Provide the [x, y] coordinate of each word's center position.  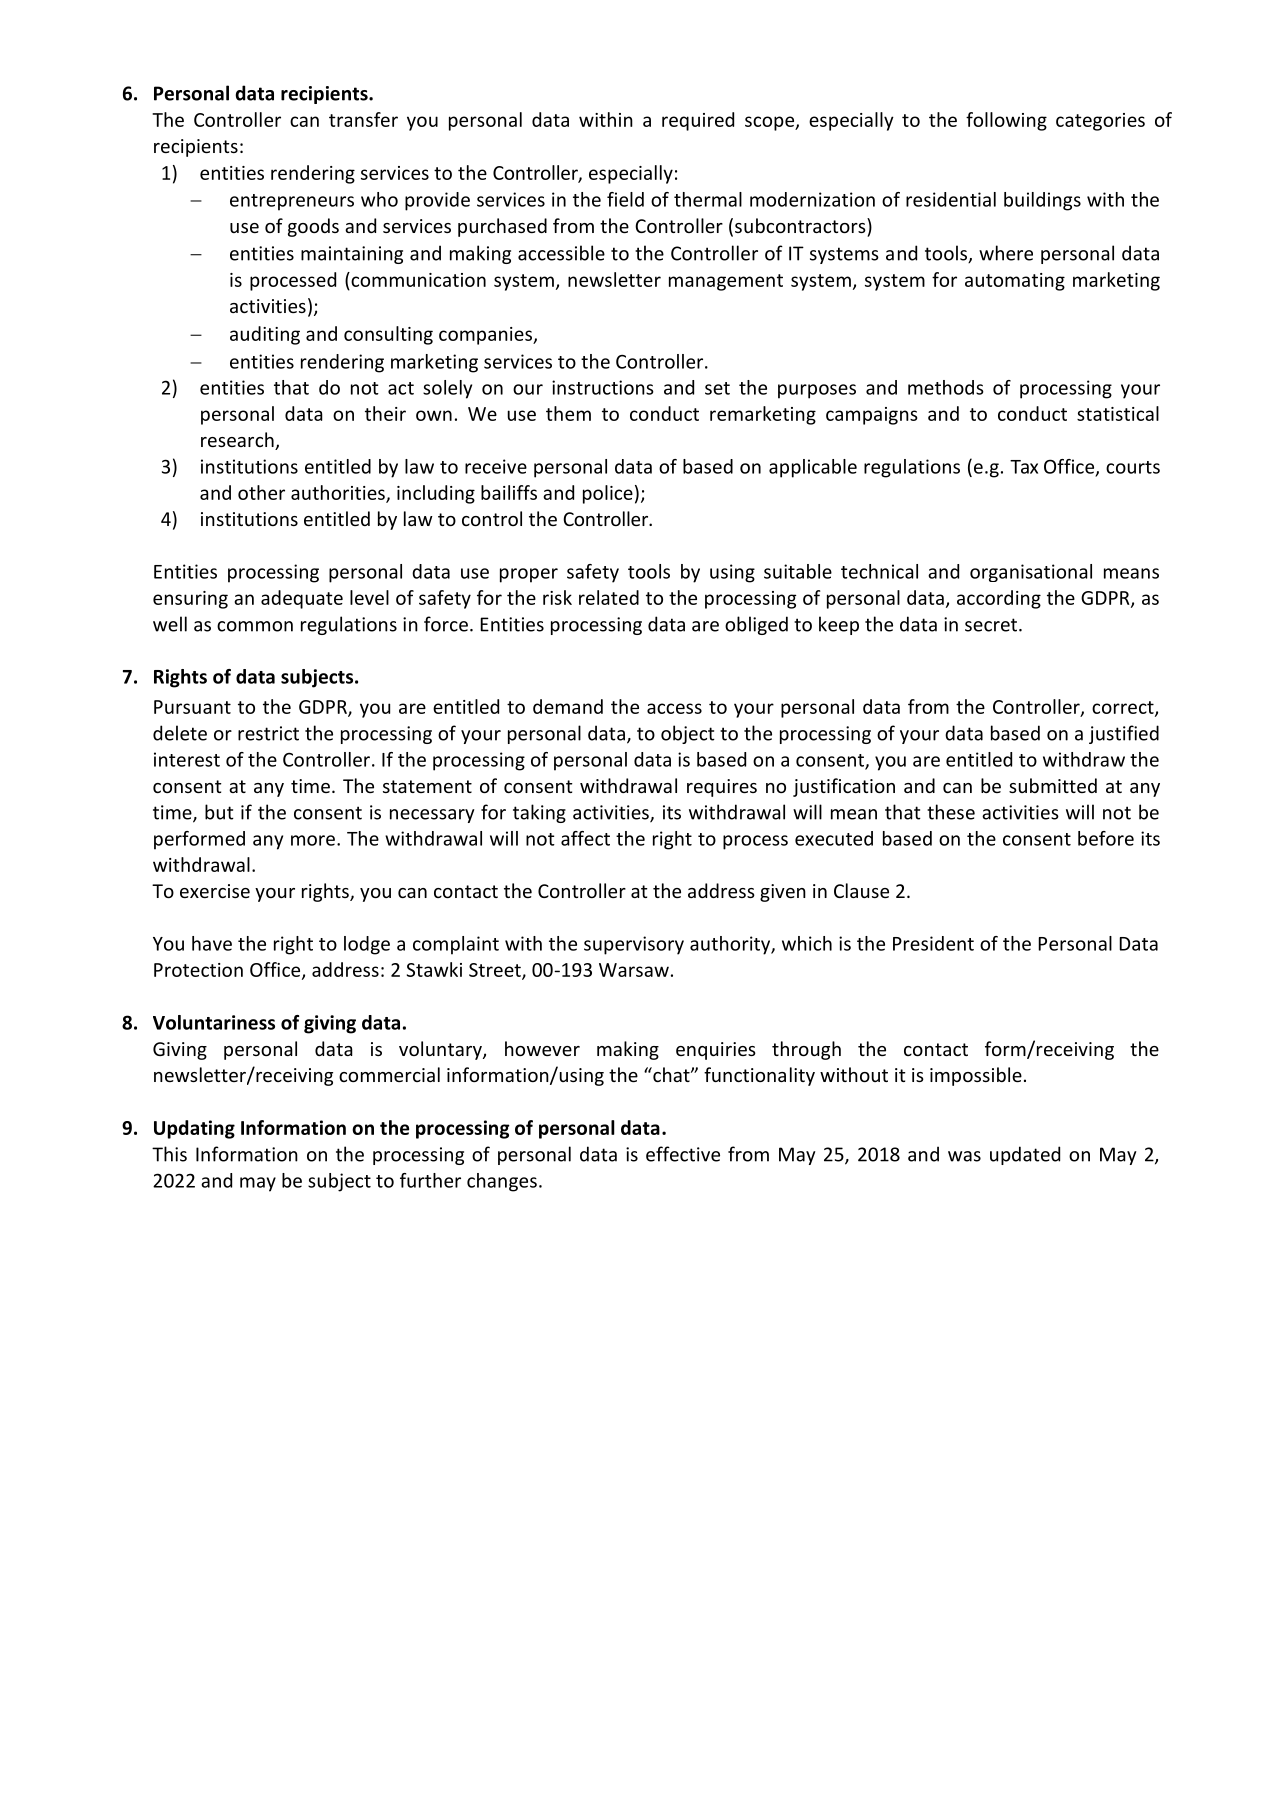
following [1006, 121]
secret [992, 625]
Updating [194, 1129]
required [698, 121]
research [238, 441]
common [255, 626]
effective [683, 1154]
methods [946, 387]
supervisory [634, 945]
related [609, 597]
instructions [603, 387]
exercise [215, 891]
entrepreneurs [292, 202]
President [933, 943]
